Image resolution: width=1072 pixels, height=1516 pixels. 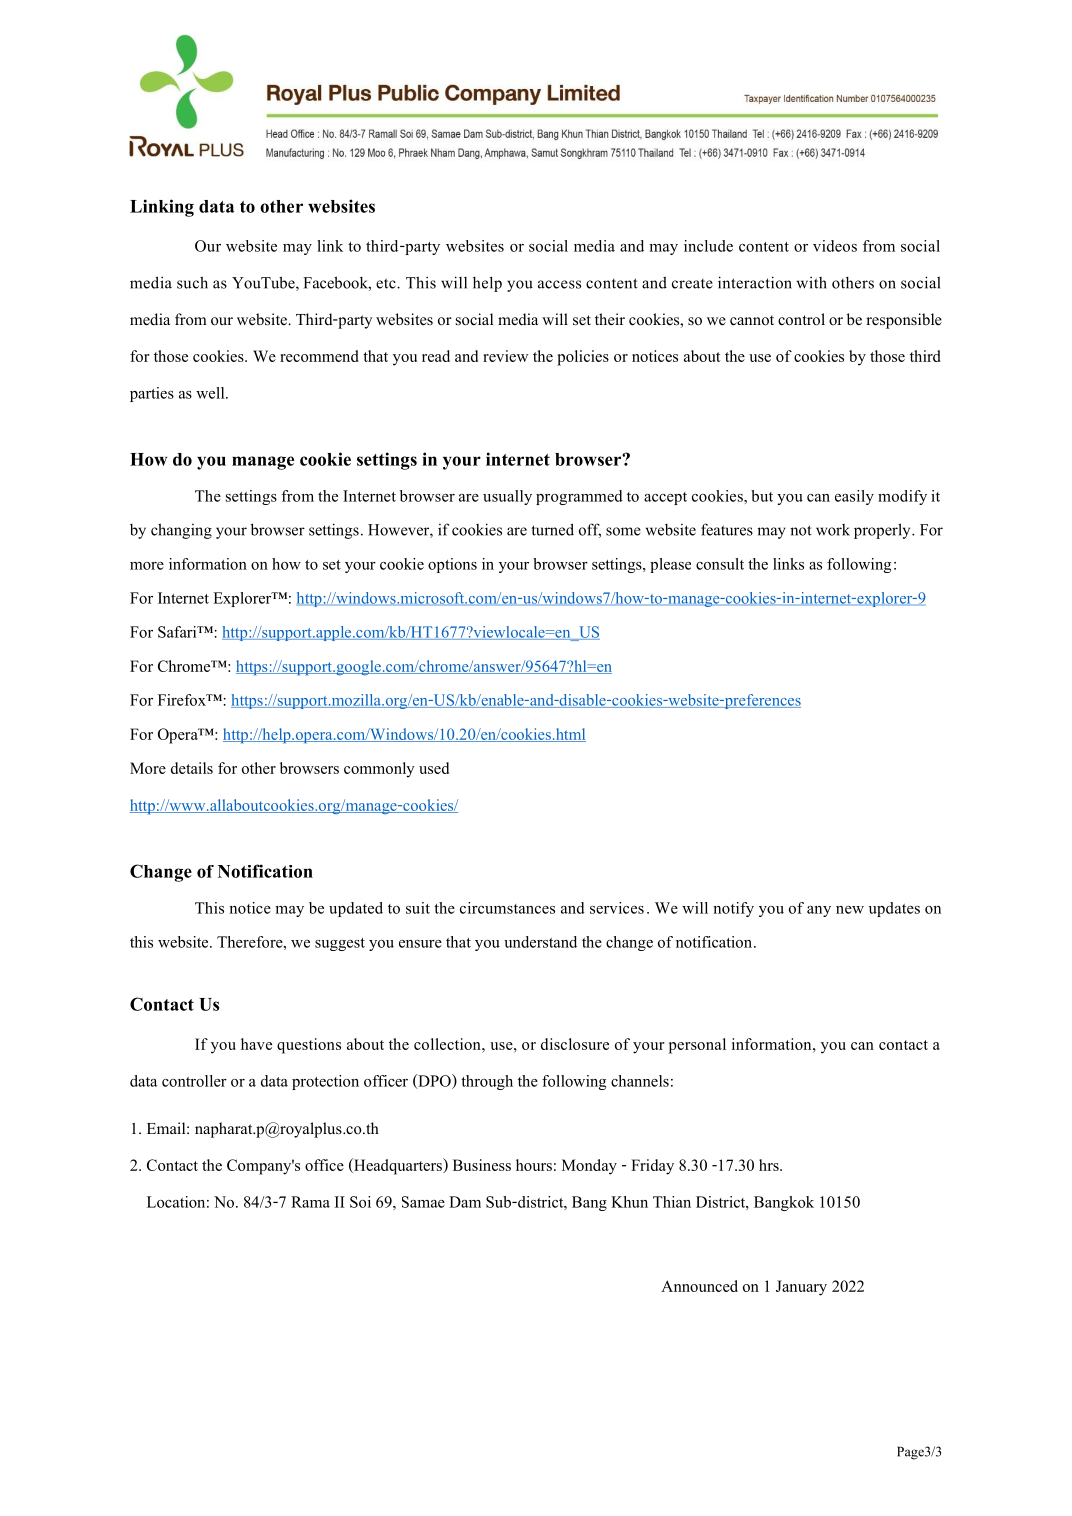 I want to click on Rama, so click(x=310, y=1202).
